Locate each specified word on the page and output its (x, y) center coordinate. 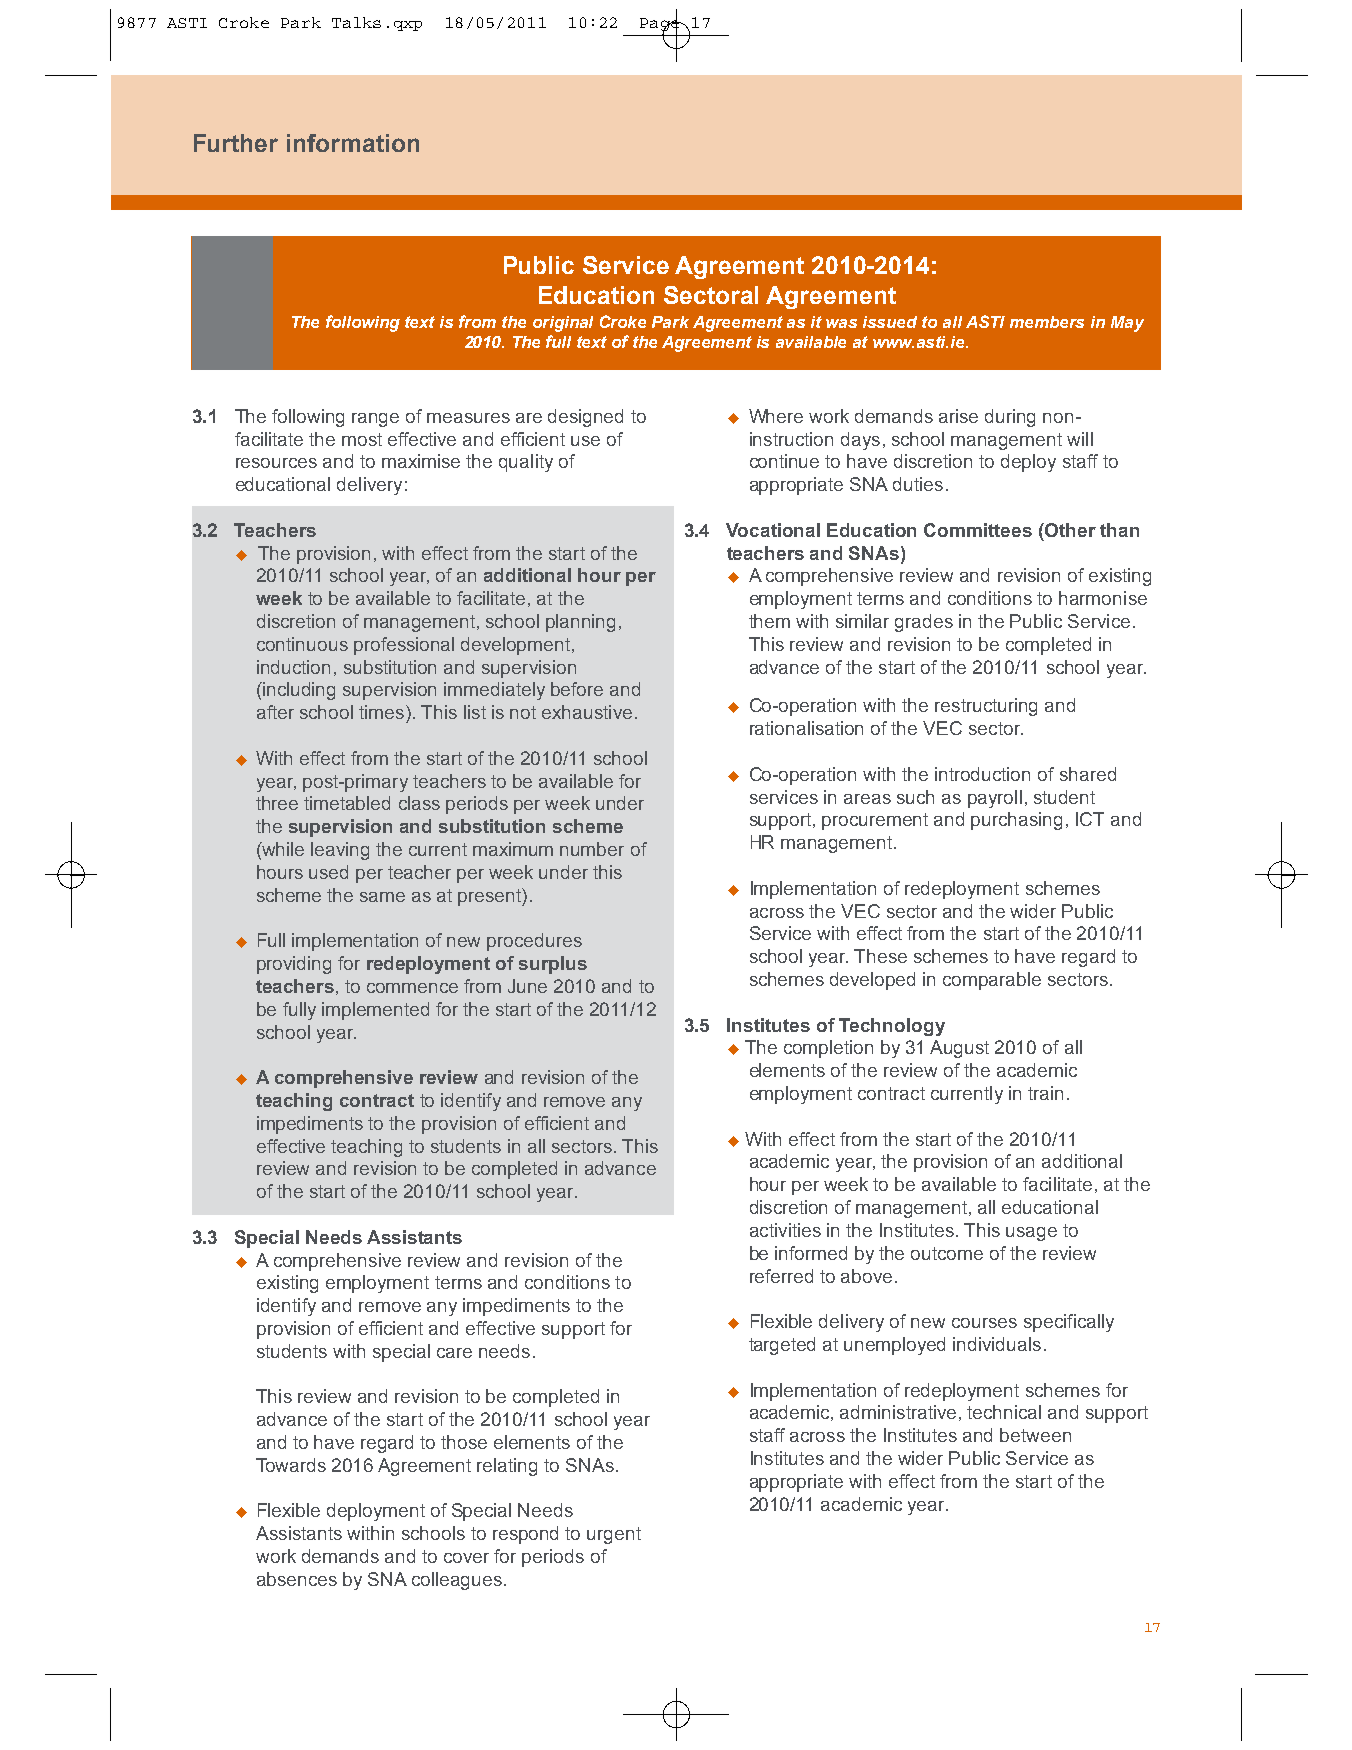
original (563, 324)
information (353, 143)
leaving (340, 851)
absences (297, 1579)
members (1047, 322)
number (592, 849)
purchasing (1016, 821)
